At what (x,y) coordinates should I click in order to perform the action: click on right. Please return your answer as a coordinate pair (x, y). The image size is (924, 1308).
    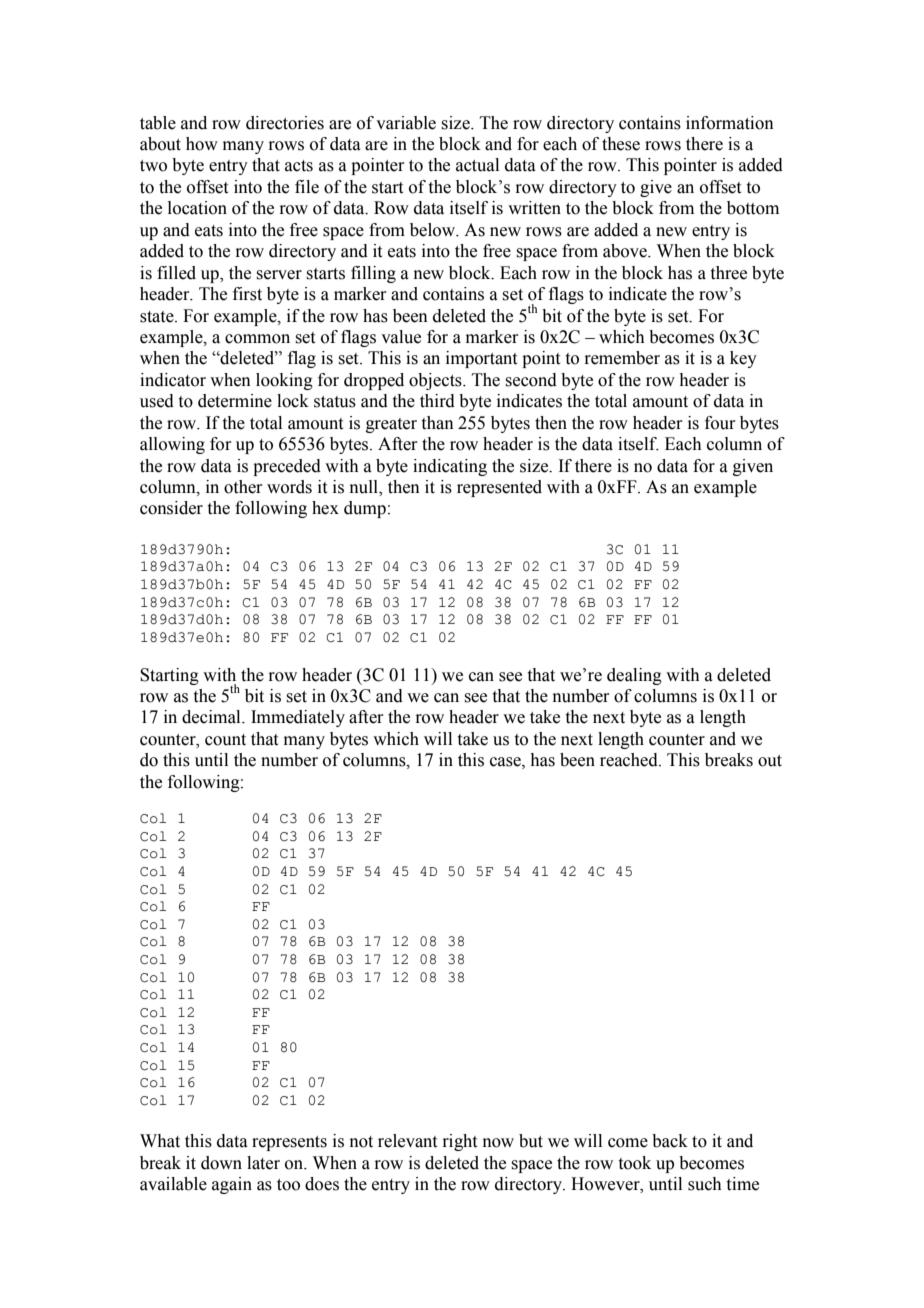
    Looking at the image, I should click on (459, 1142).
